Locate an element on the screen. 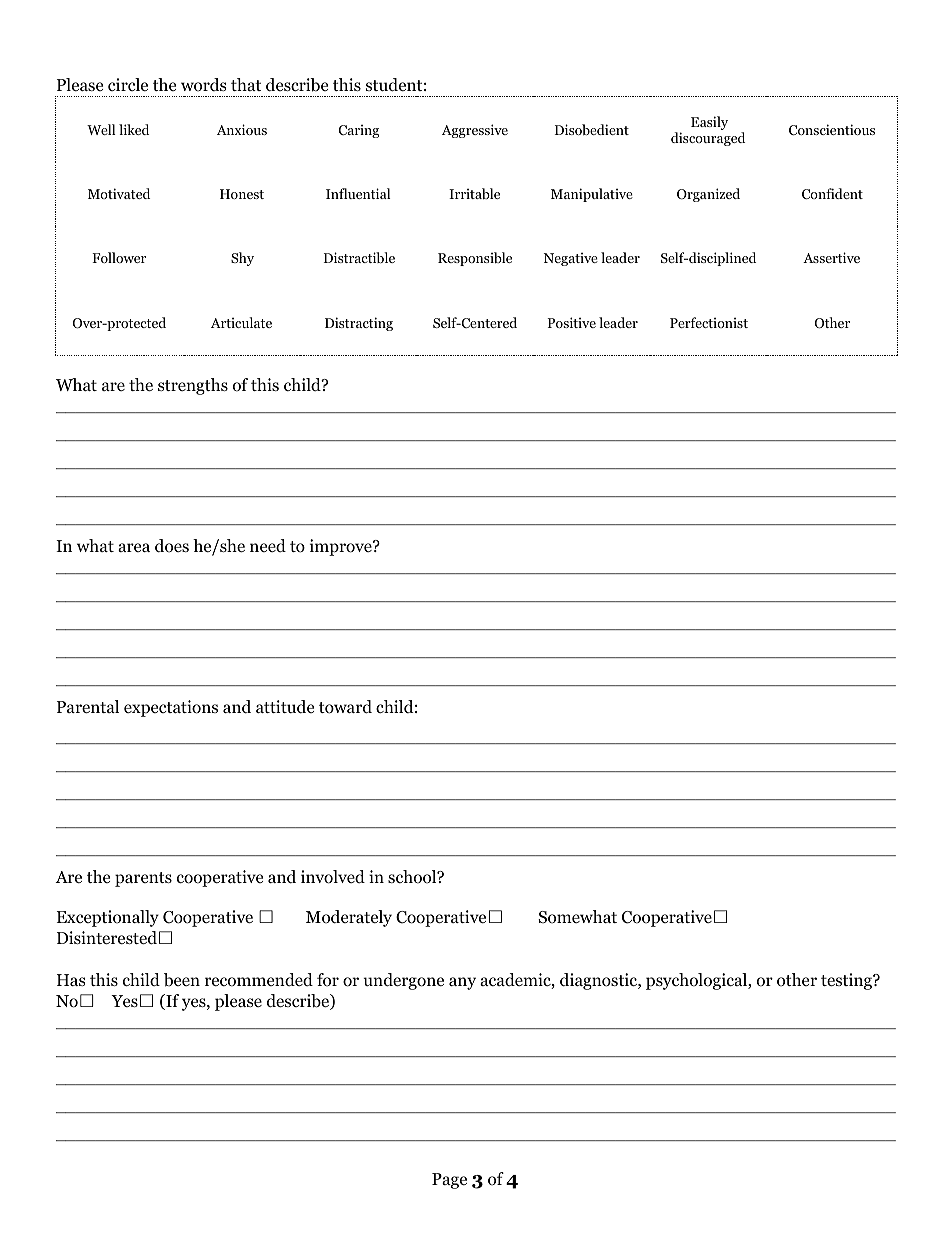 This screenshot has width=952, height=1233. Page is located at coordinates (449, 1181).
